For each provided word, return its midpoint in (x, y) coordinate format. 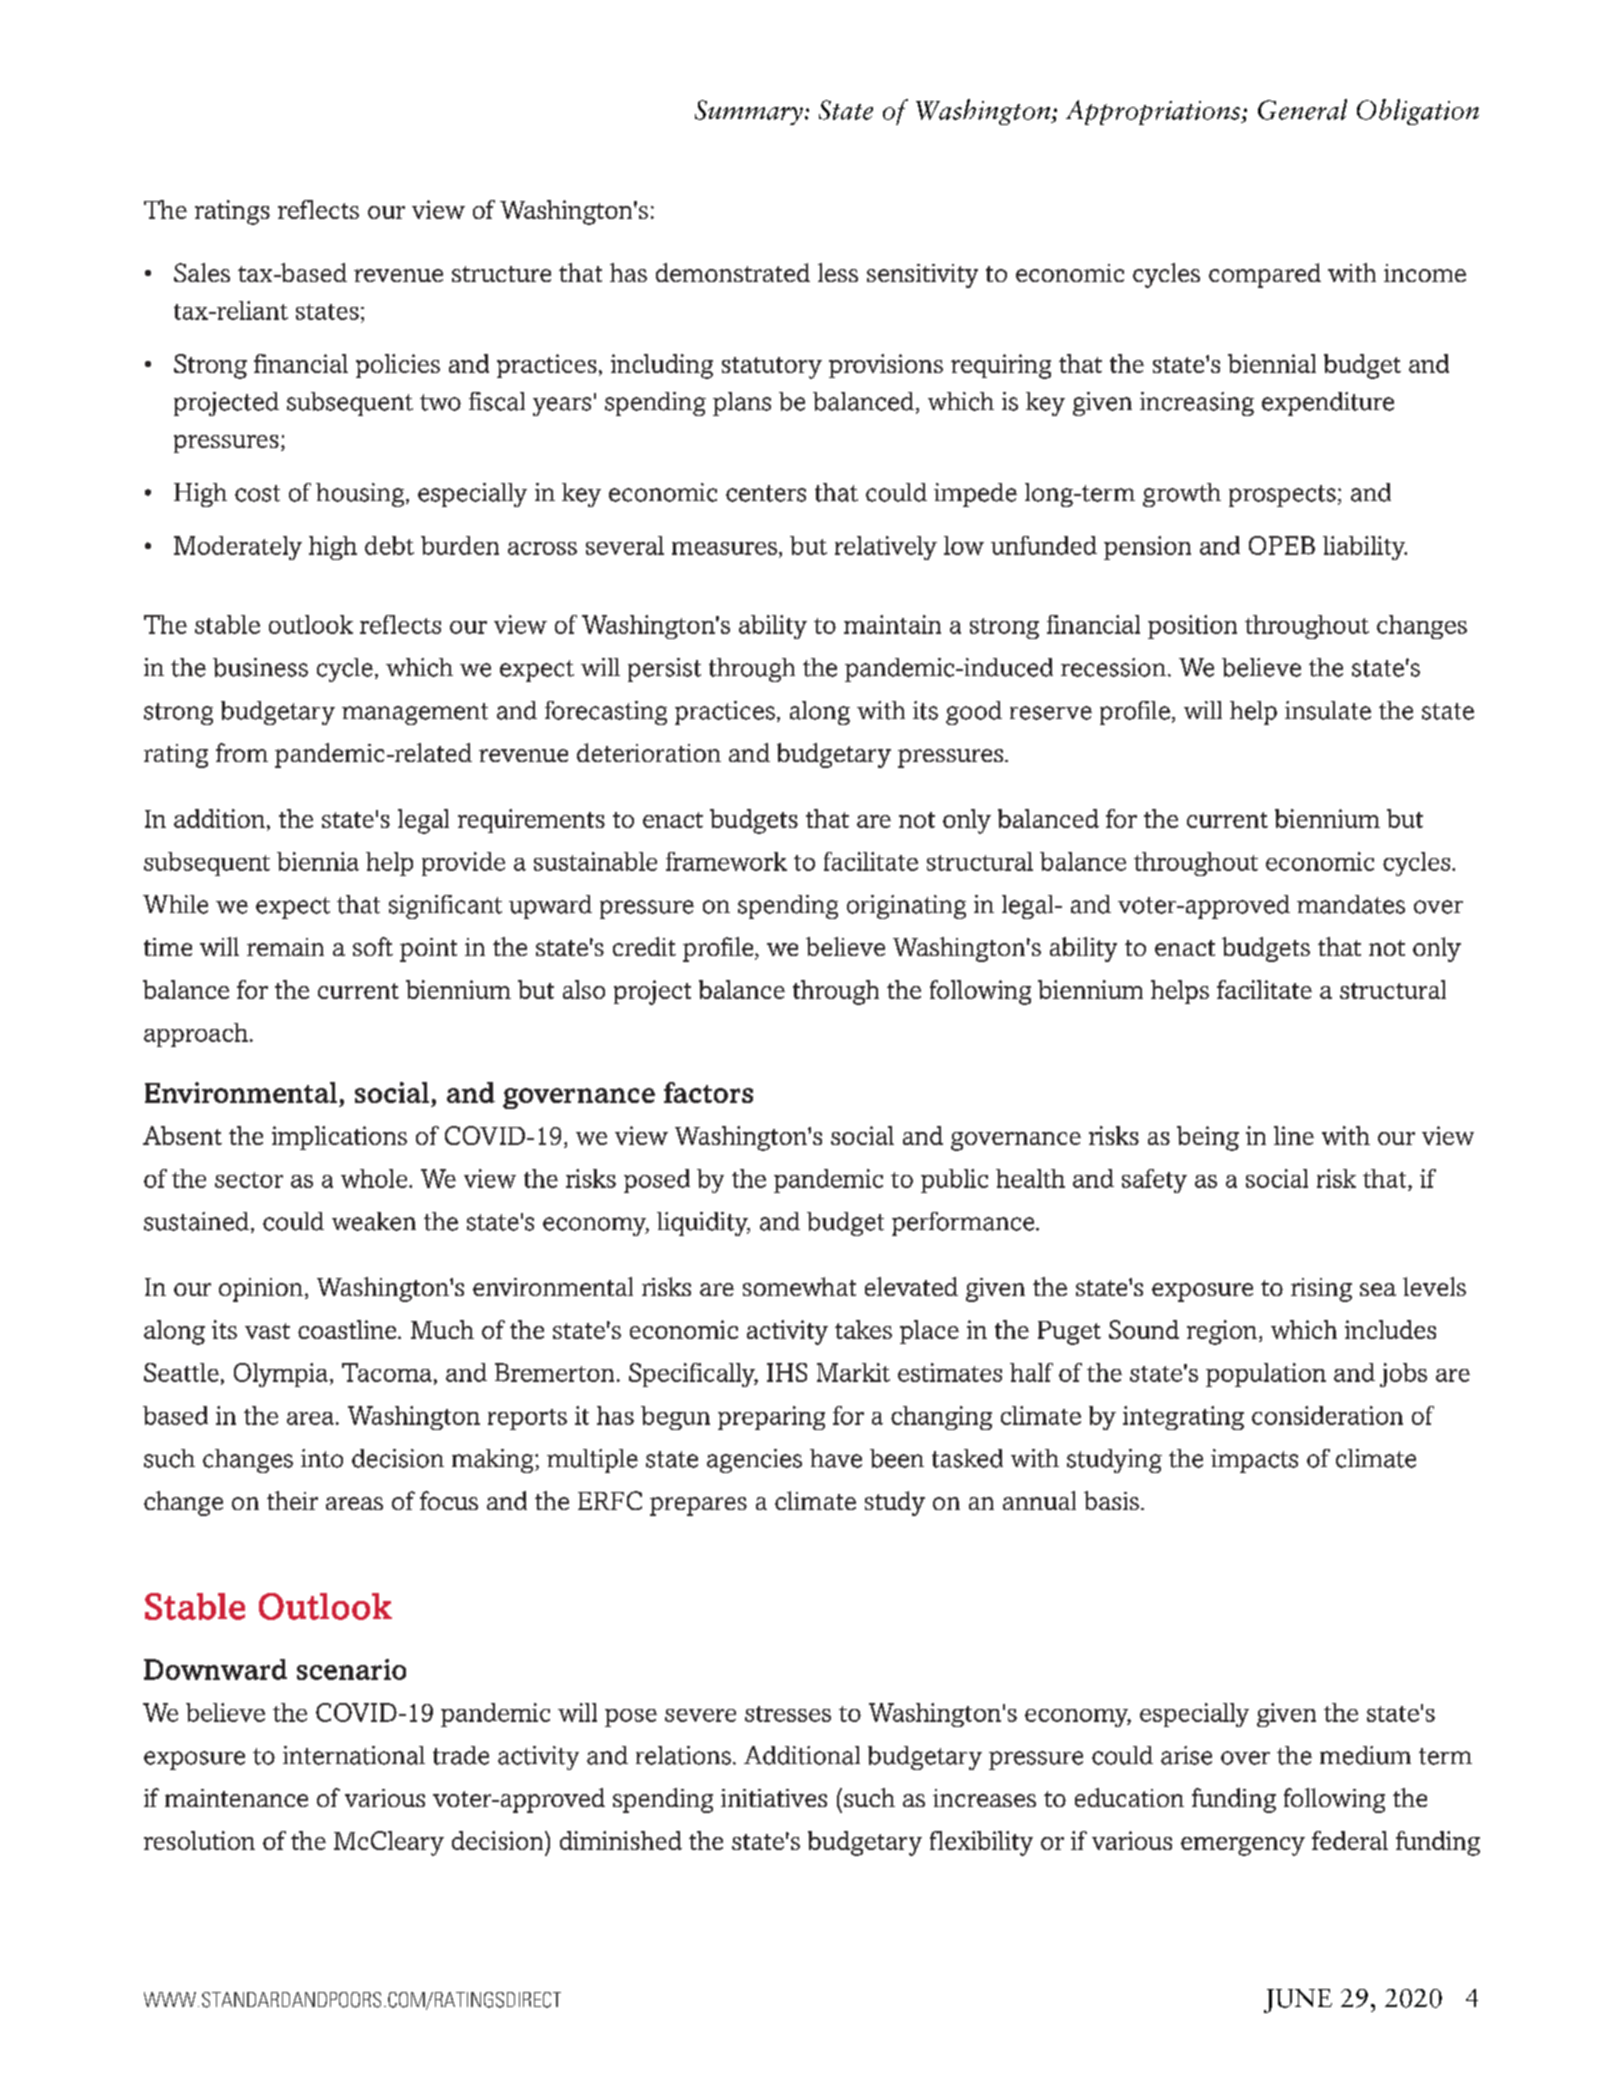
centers (766, 493)
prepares (698, 1506)
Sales (202, 272)
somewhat (799, 1286)
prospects (1282, 496)
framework (726, 861)
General (1302, 109)
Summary (749, 112)
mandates (1351, 904)
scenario (351, 1669)
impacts (1254, 1461)
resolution (199, 1840)
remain (285, 947)
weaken (374, 1221)
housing (360, 495)
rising (1321, 1290)
